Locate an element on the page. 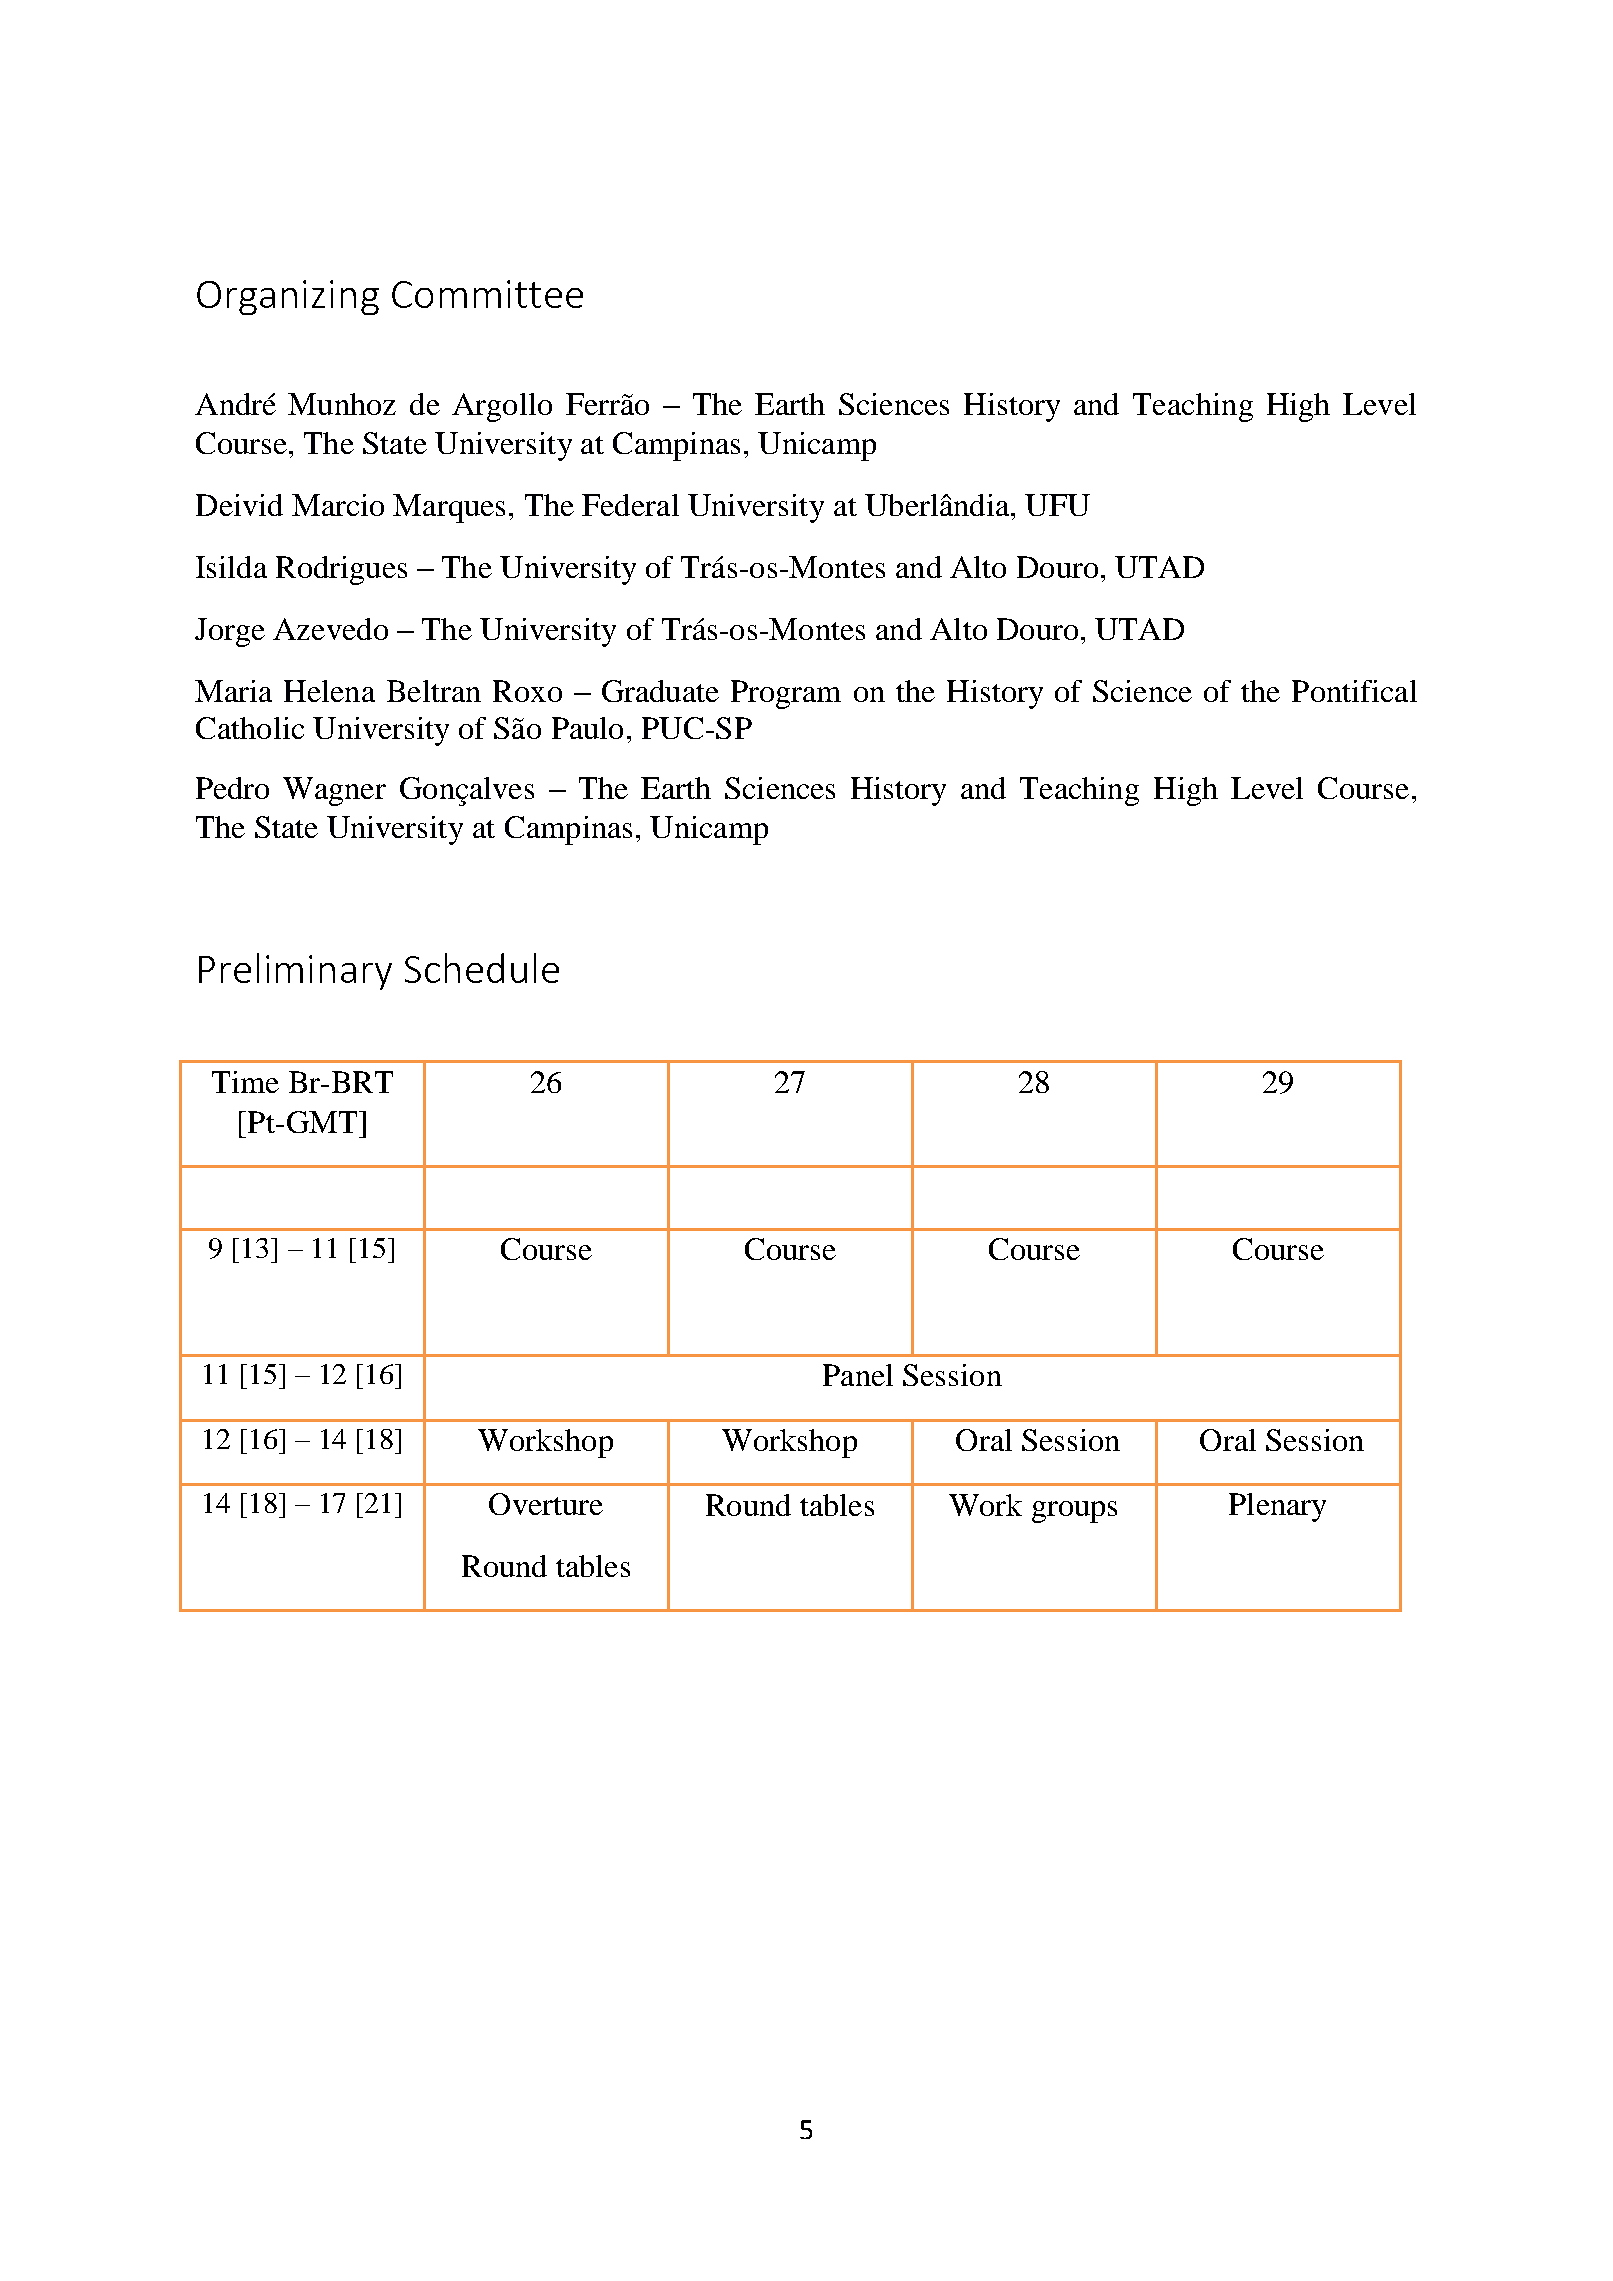 This page has width=1613, height=2281. Graduate is located at coordinates (660, 691).
